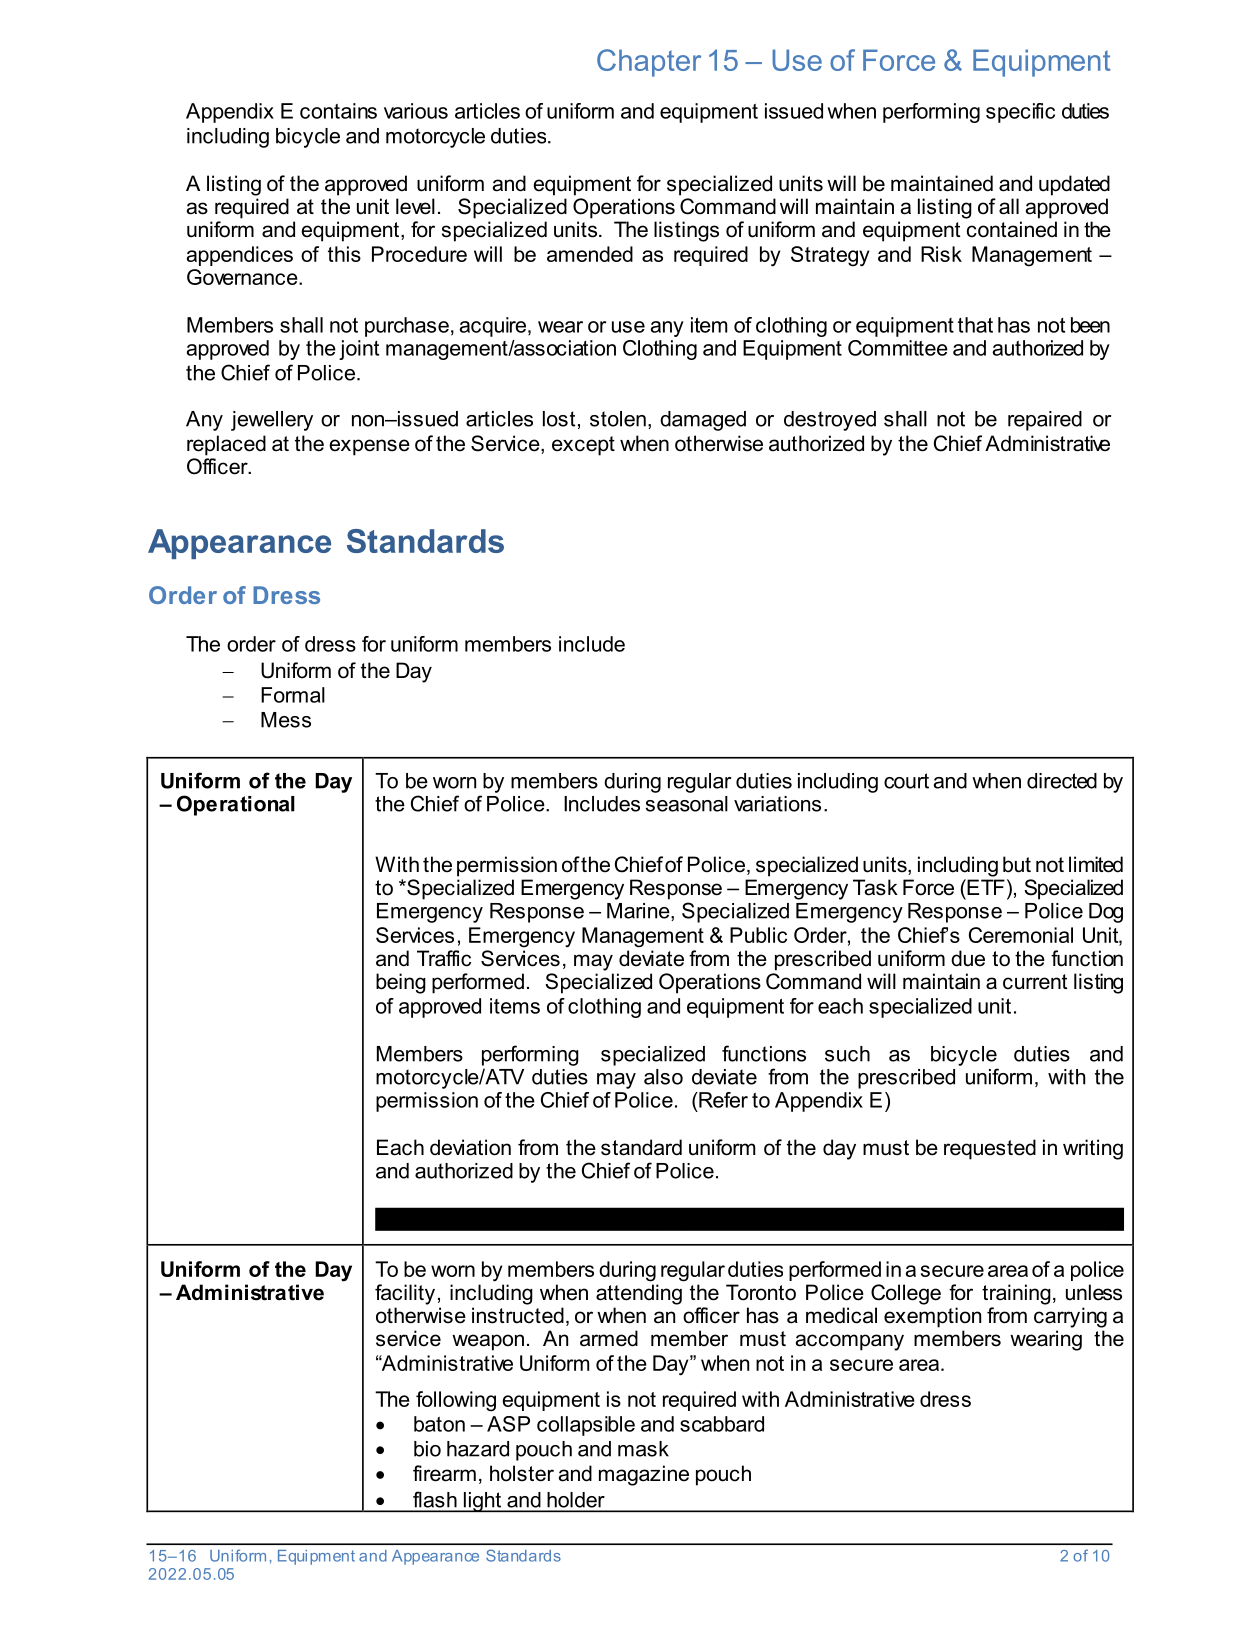 The height and width of the image is (1629, 1259). I want to click on being, so click(401, 983).
